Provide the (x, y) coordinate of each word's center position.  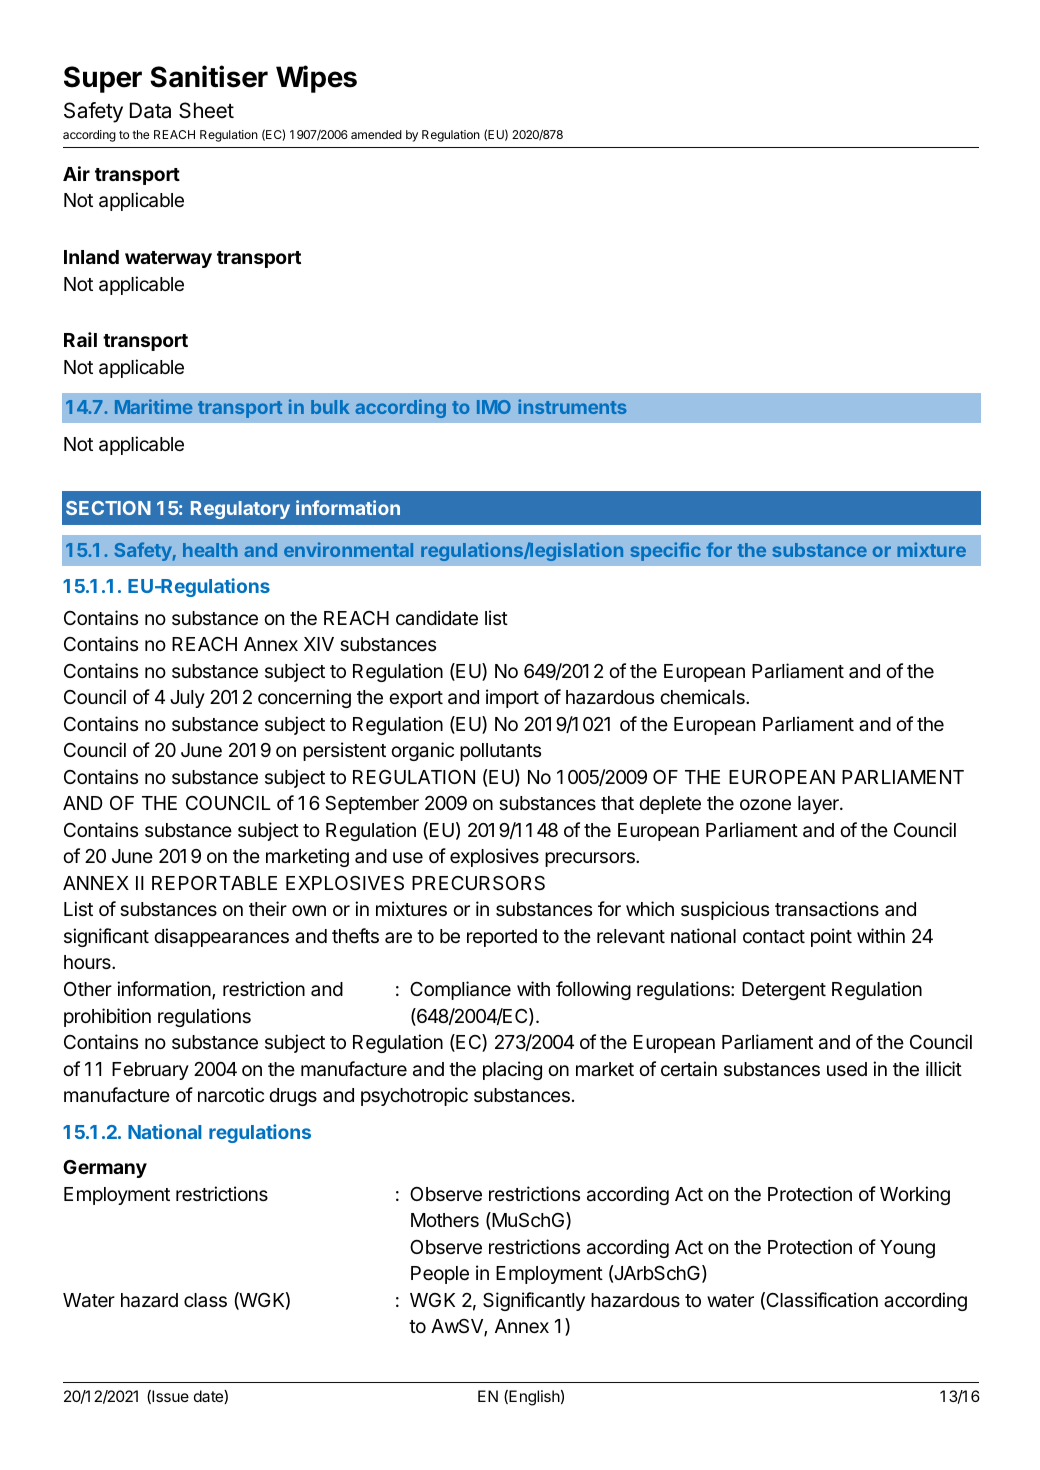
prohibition (107, 1017)
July (187, 699)
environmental (348, 549)
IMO (494, 407)
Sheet (206, 110)
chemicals (703, 696)
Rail (80, 339)
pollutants (500, 752)
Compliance (460, 990)
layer (819, 805)
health (210, 550)
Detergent (784, 991)
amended (376, 134)
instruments (572, 406)
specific (665, 551)
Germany (105, 1169)
